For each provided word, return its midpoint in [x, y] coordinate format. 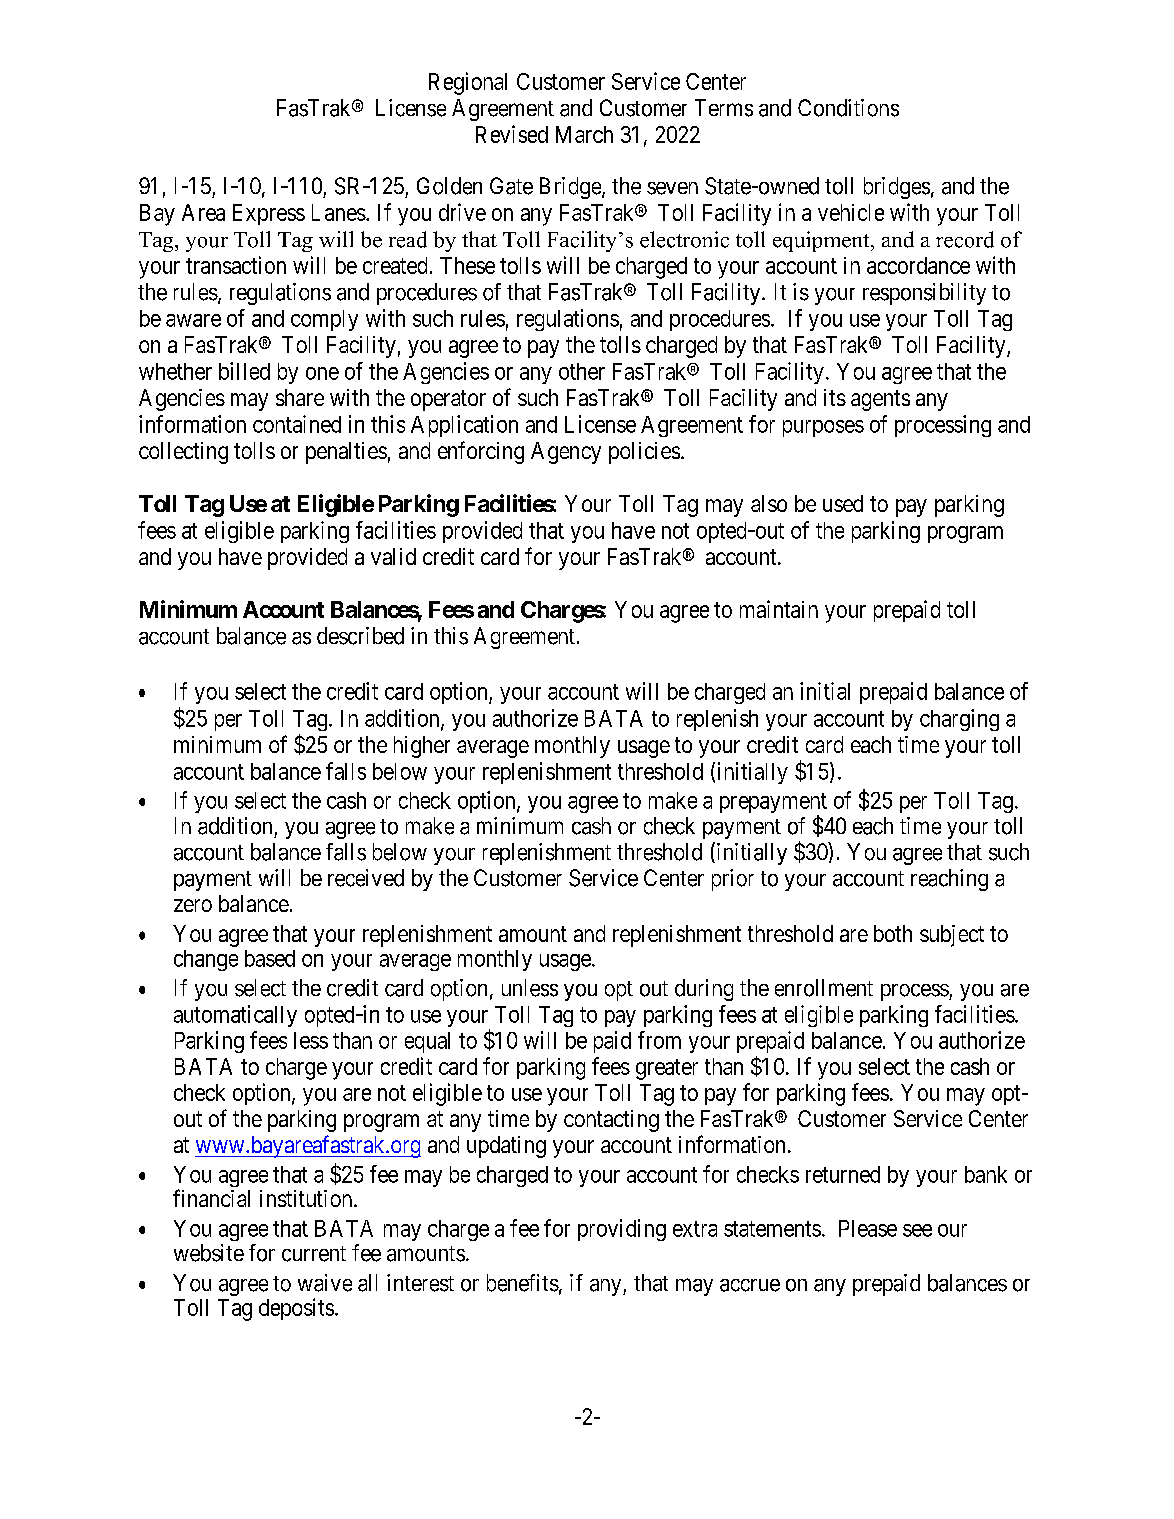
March [584, 134]
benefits [523, 1283]
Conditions [848, 108]
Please [868, 1228]
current [314, 1254]
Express [269, 214]
